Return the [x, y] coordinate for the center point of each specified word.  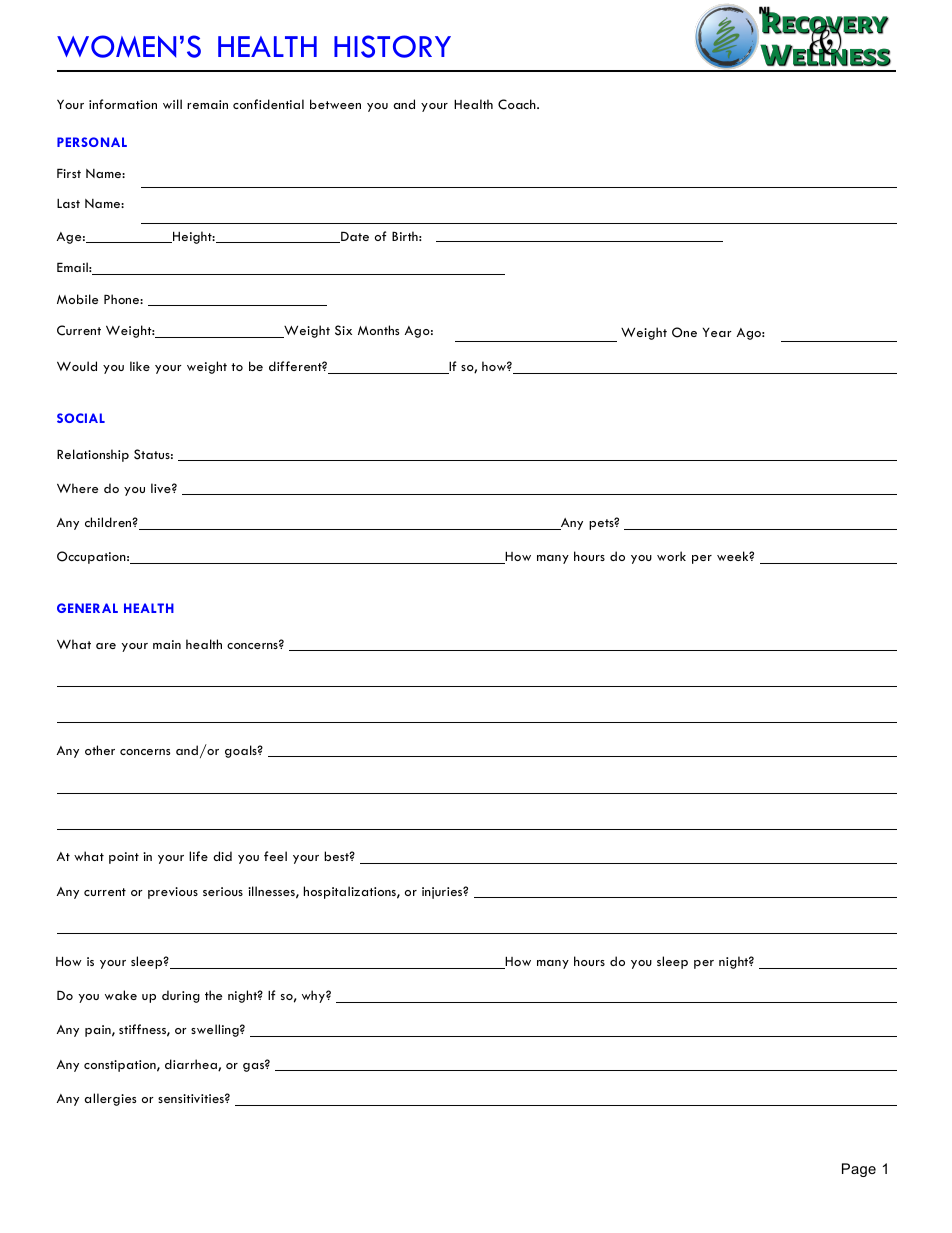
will [172, 104]
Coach [518, 104]
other [100, 750]
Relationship [93, 455]
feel [275, 856]
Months [378, 330]
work [671, 556]
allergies [110, 1099]
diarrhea [192, 1065]
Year [717, 332]
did [222, 856]
